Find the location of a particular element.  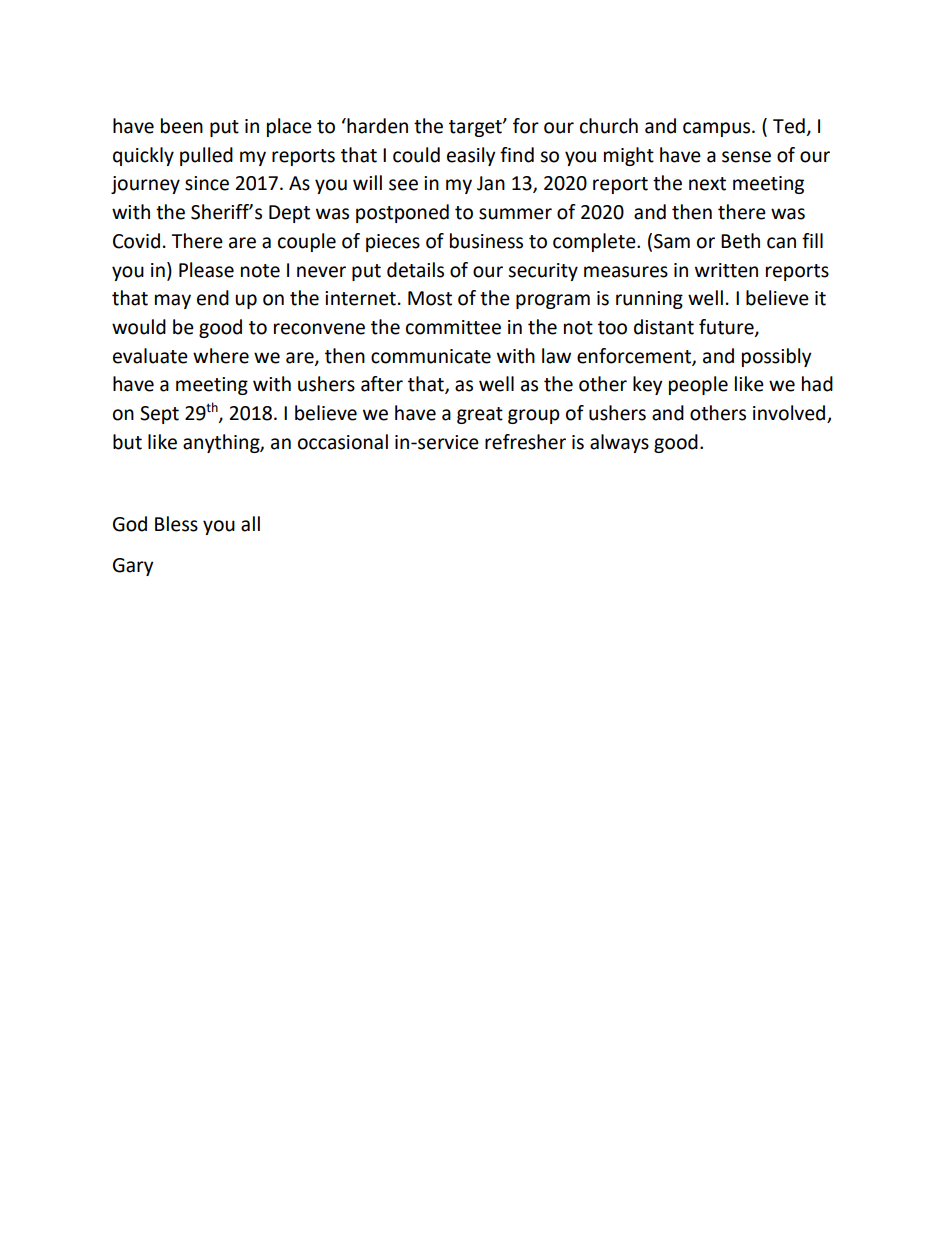

Beth is located at coordinates (740, 241).
